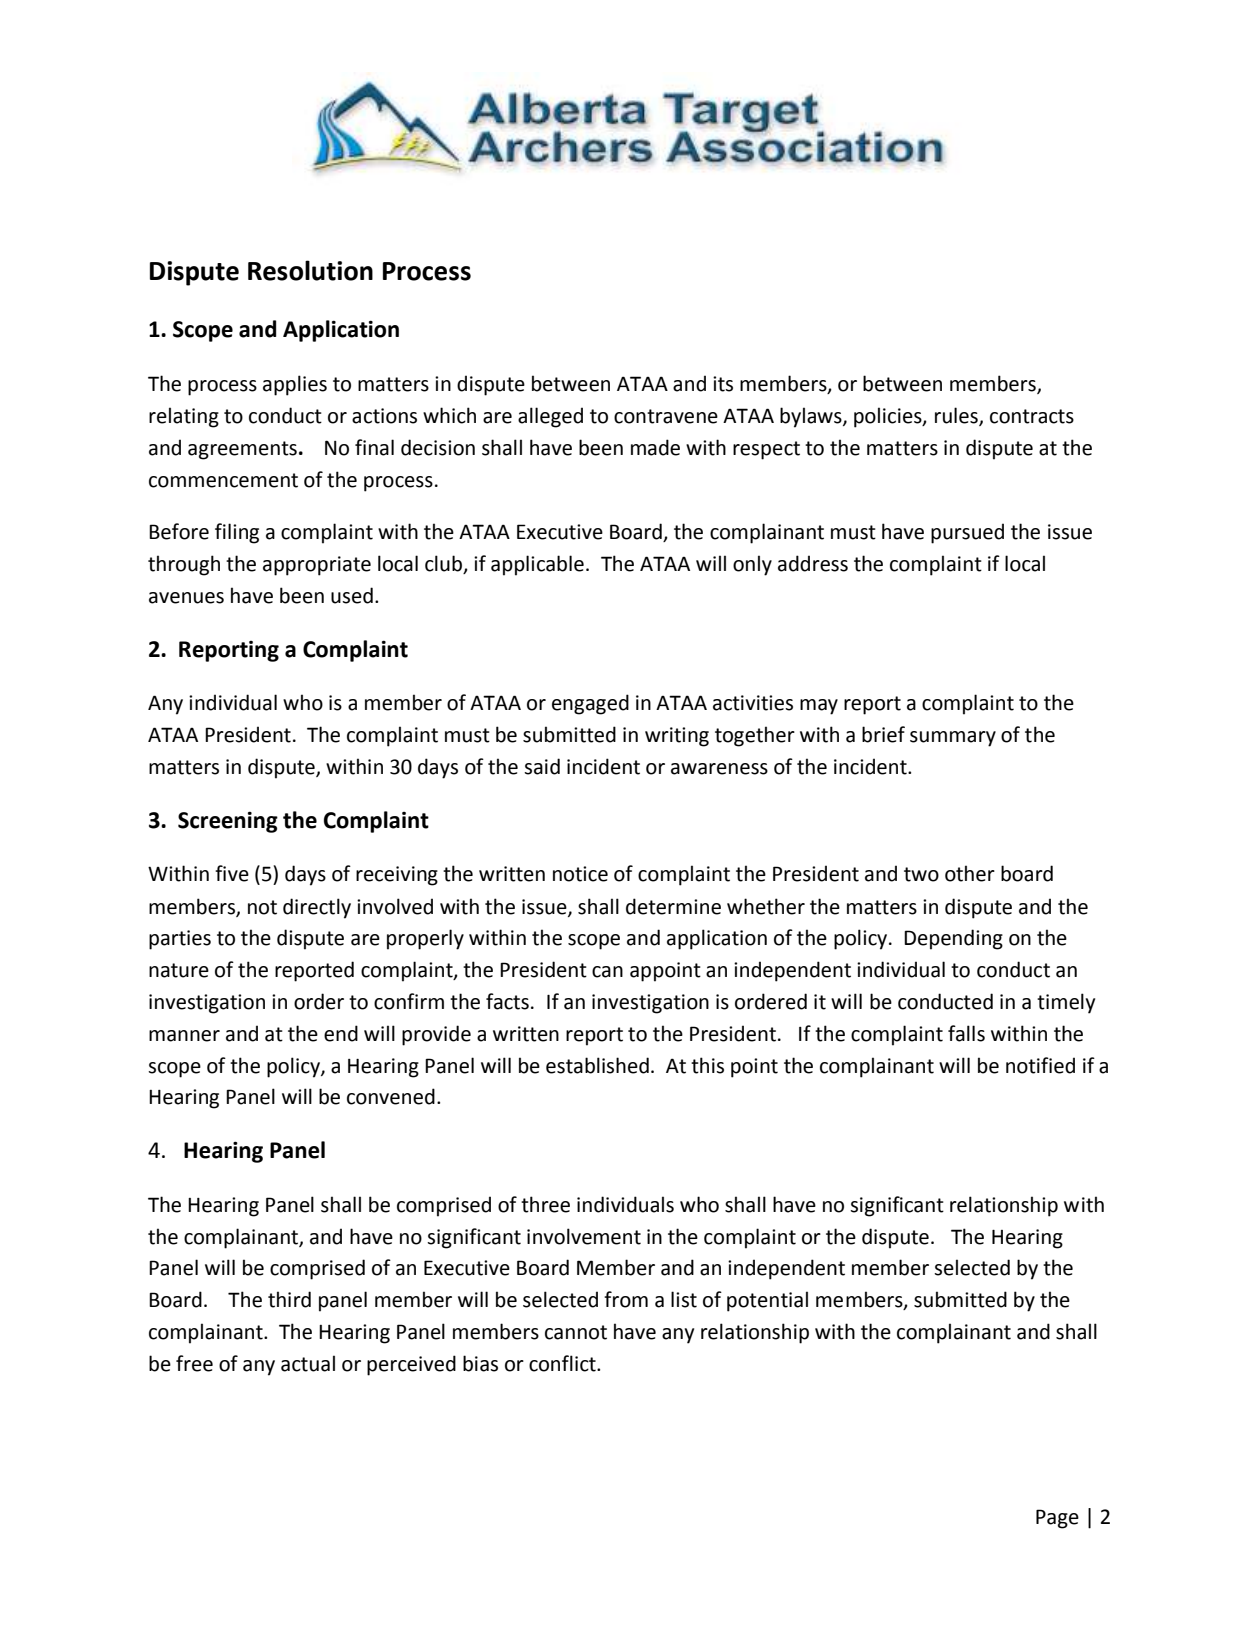  I want to click on its, so click(723, 384).
